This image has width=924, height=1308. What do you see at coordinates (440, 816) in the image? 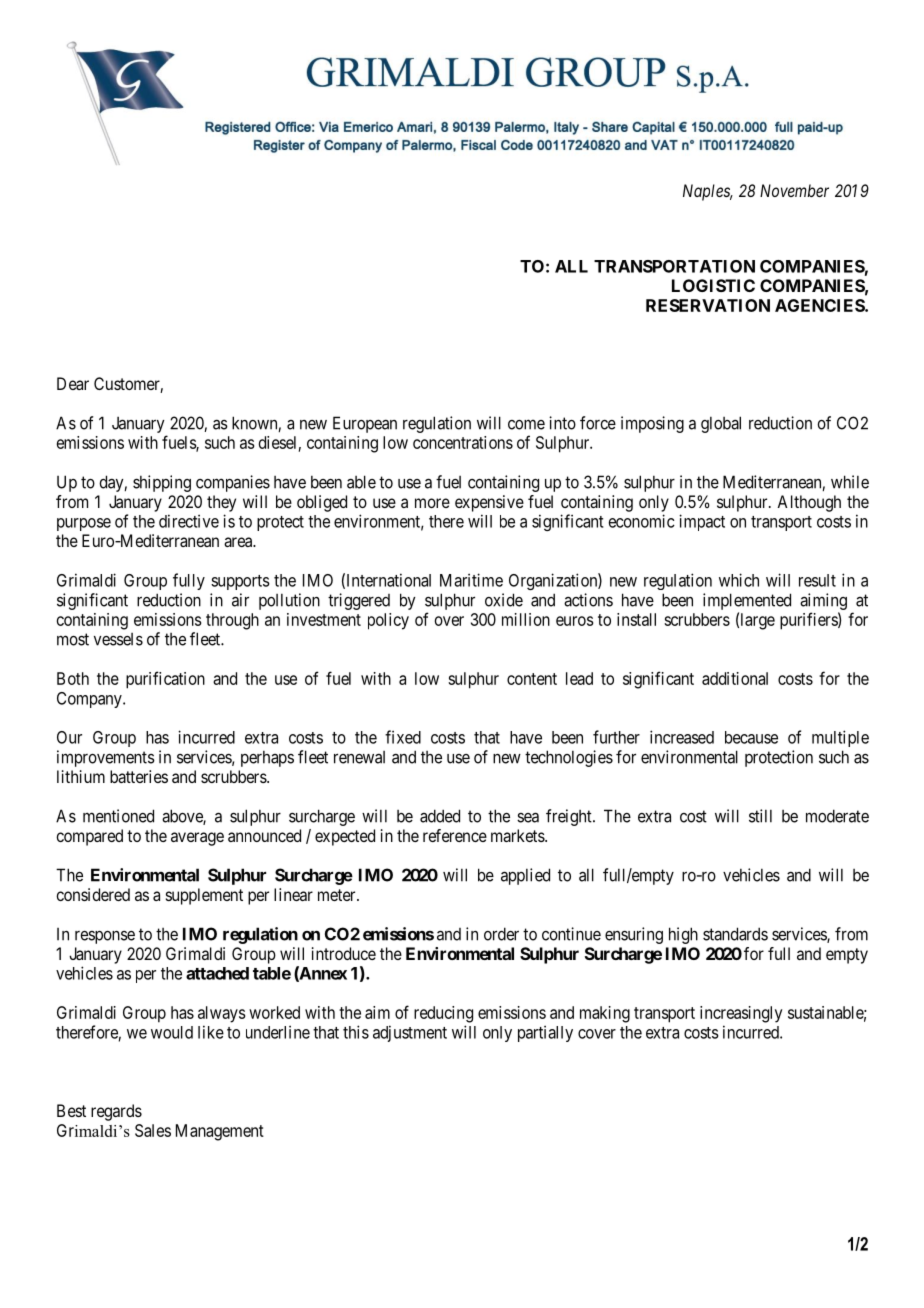
I see `added` at bounding box center [440, 816].
